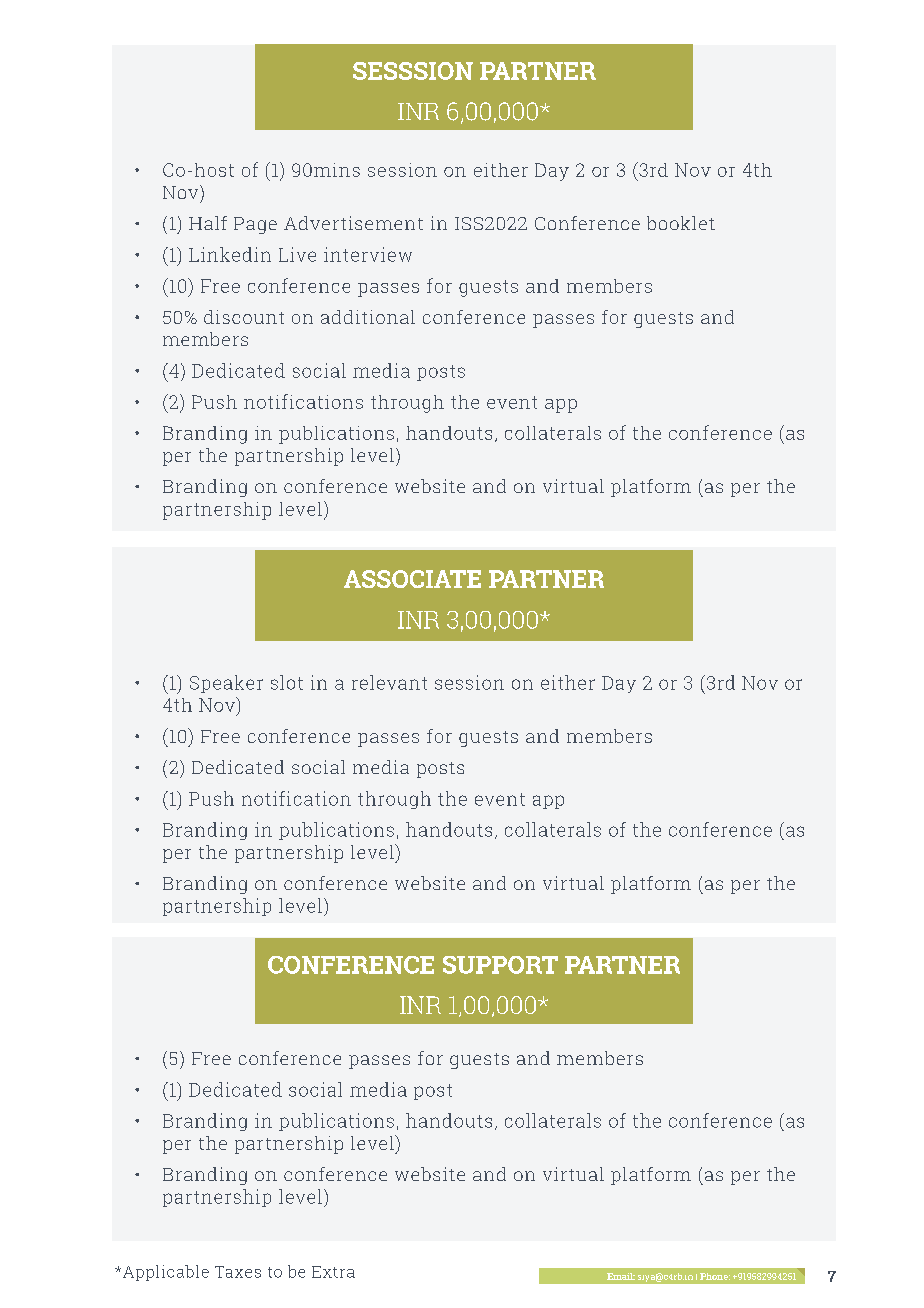 The image size is (924, 1308). What do you see at coordinates (297, 254) in the page?
I see `Live` at bounding box center [297, 254].
